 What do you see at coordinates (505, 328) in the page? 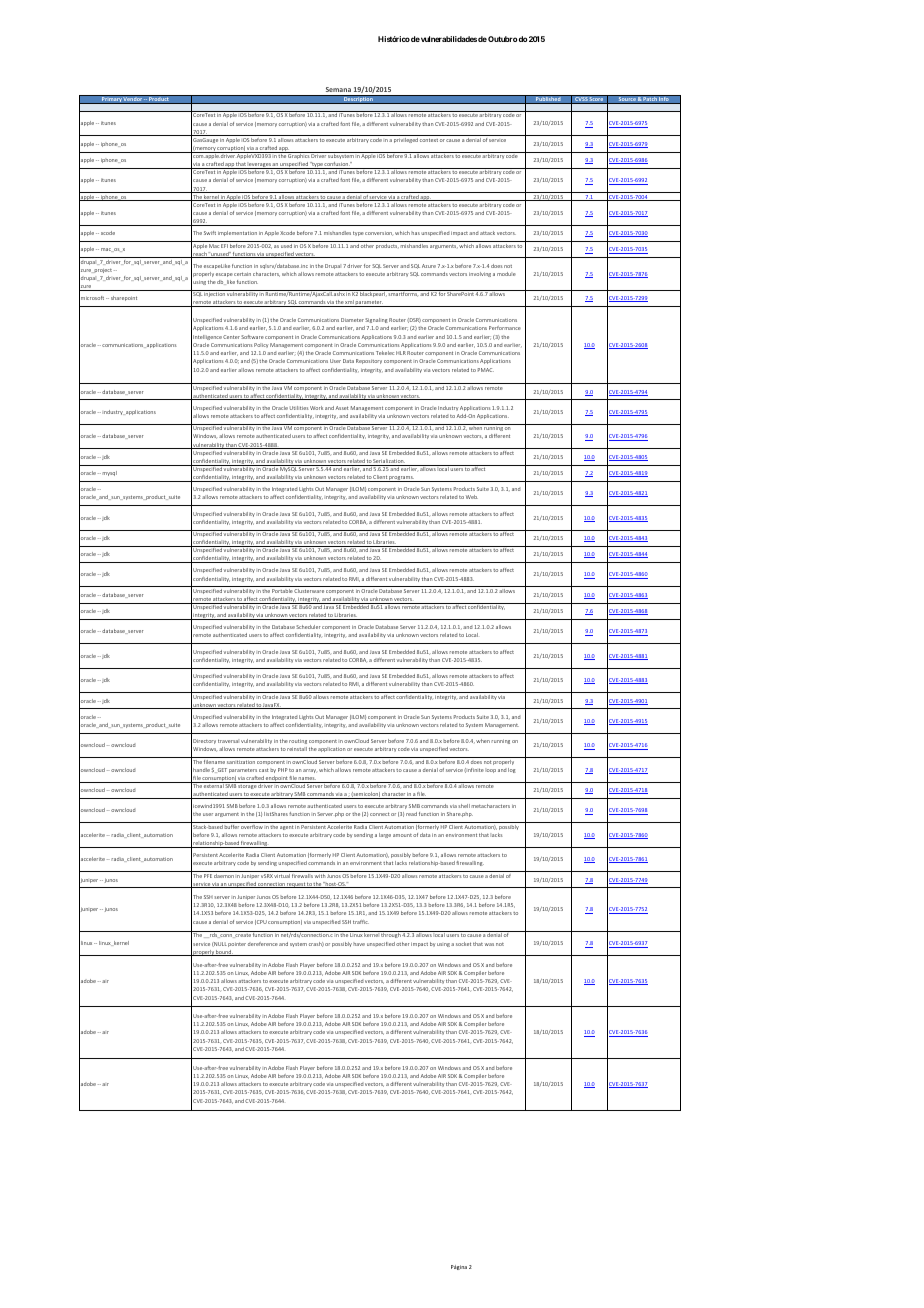
I see `Performance` at bounding box center [505, 328].
